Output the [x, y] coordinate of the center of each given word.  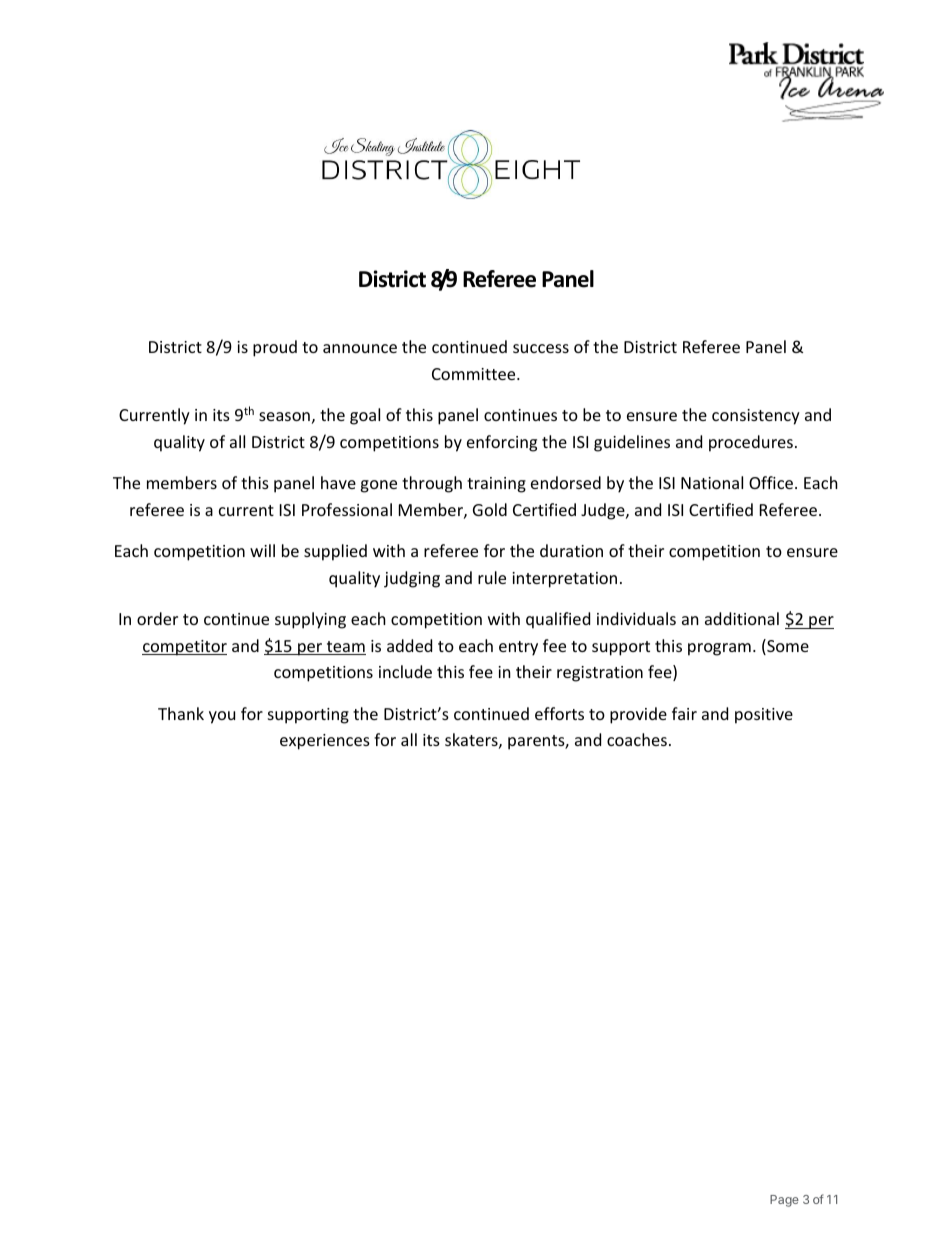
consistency [756, 417]
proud [275, 348]
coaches [637, 739]
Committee [475, 374]
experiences [325, 742]
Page [784, 1201]
